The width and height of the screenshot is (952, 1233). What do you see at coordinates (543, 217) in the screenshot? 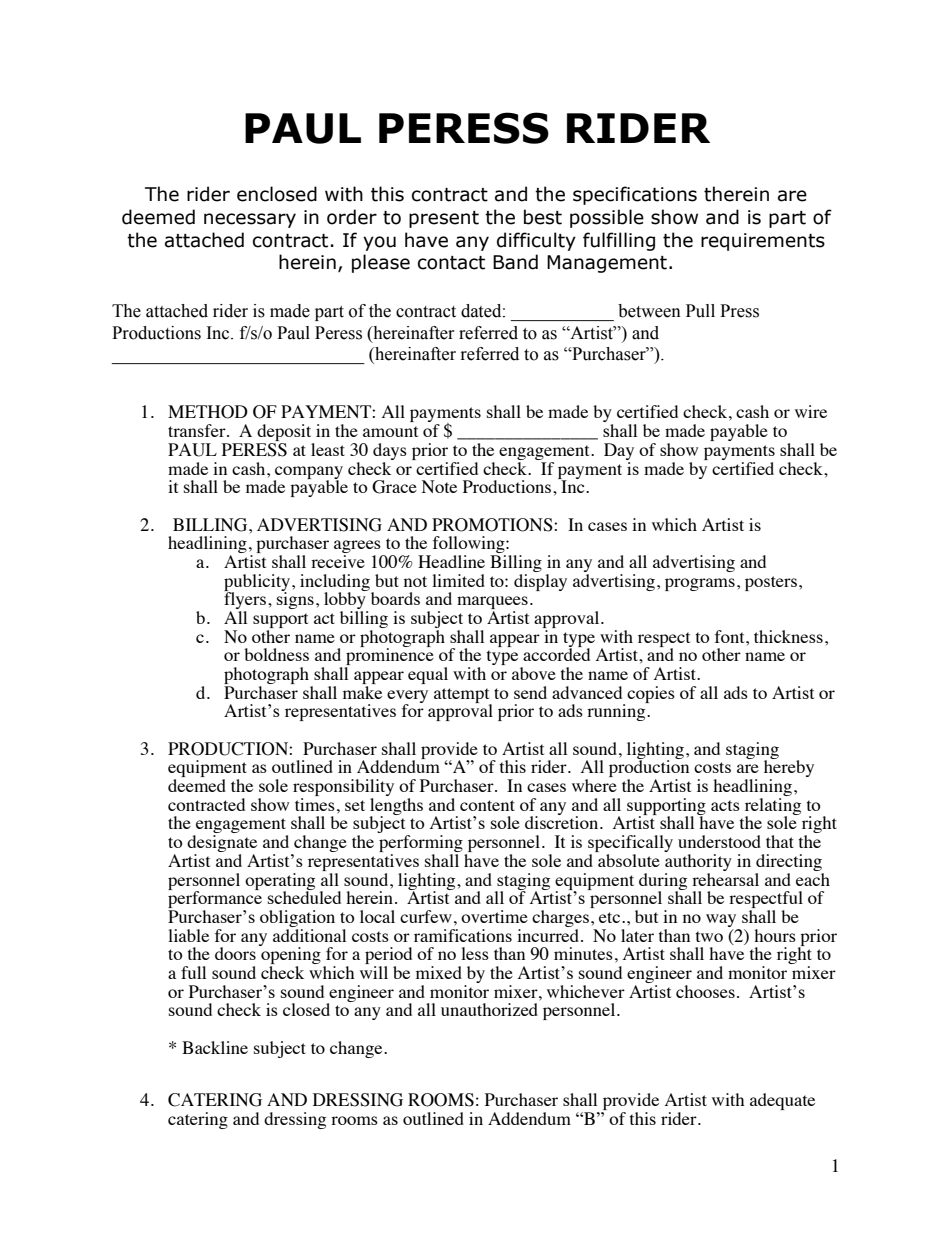
I see `best` at bounding box center [543, 217].
